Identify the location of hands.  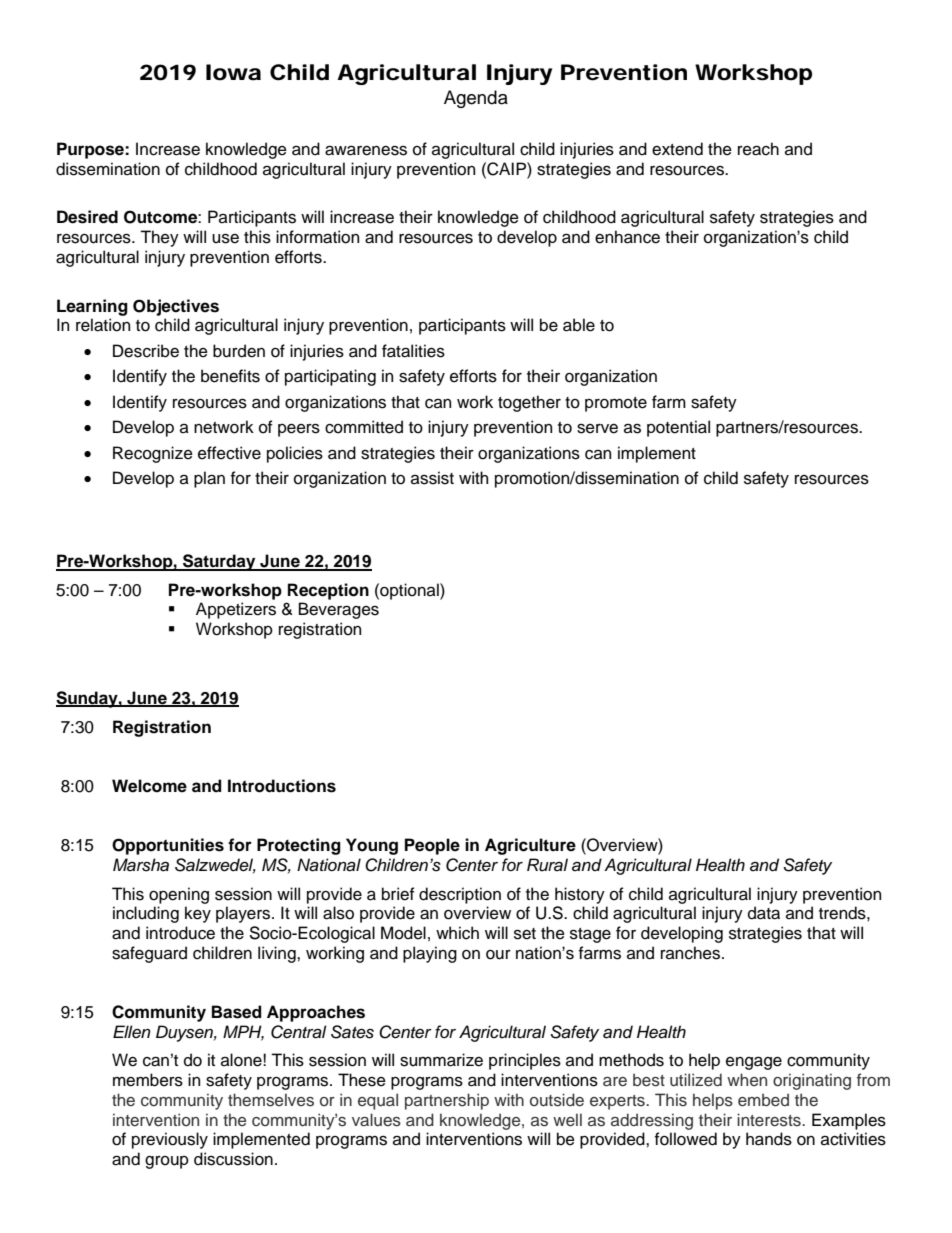
(769, 1139).
